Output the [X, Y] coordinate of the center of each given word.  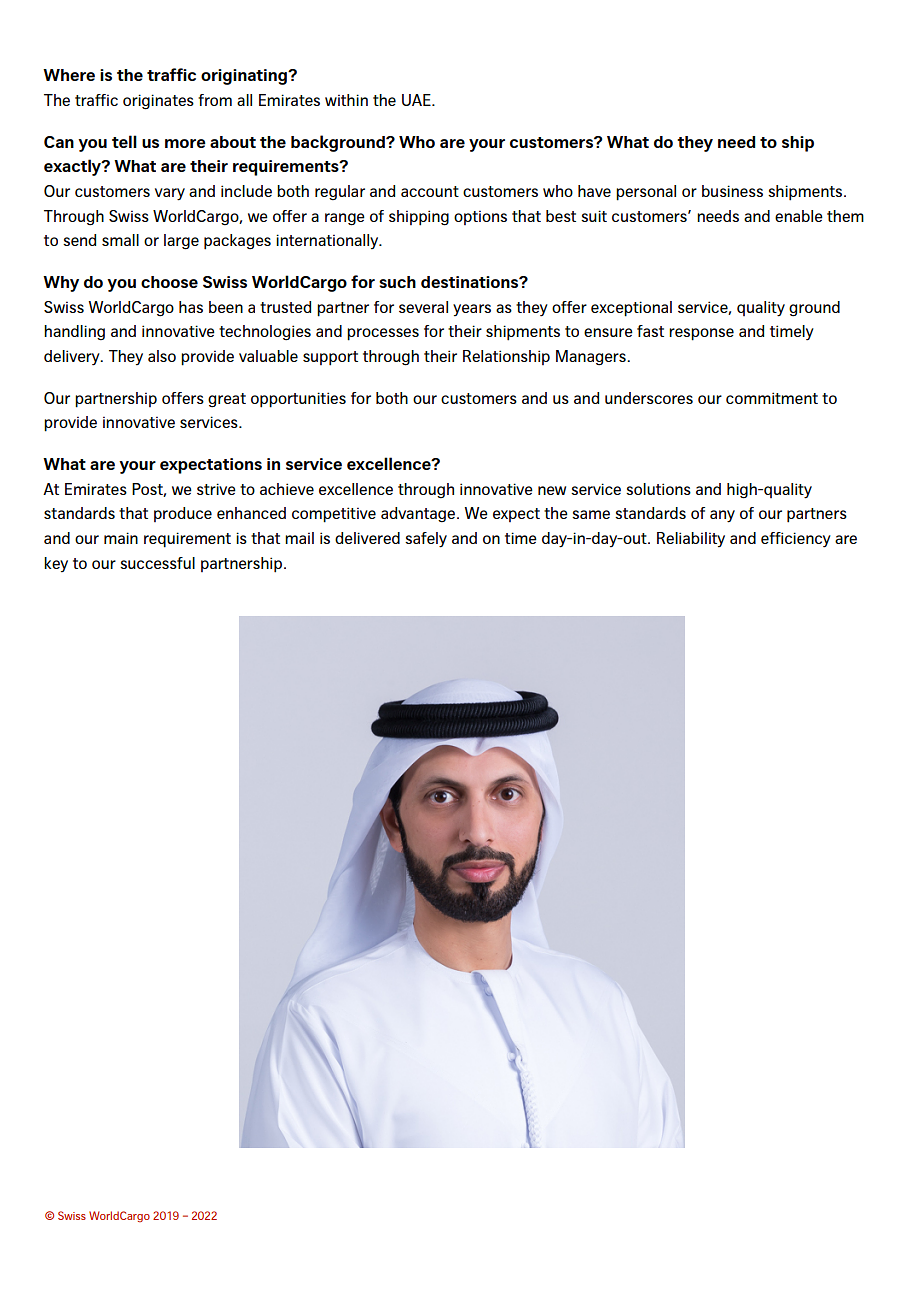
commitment [772, 398]
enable [799, 216]
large [181, 242]
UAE [417, 100]
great [227, 400]
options [480, 218]
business [732, 191]
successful [157, 563]
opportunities [298, 400]
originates [158, 102]
